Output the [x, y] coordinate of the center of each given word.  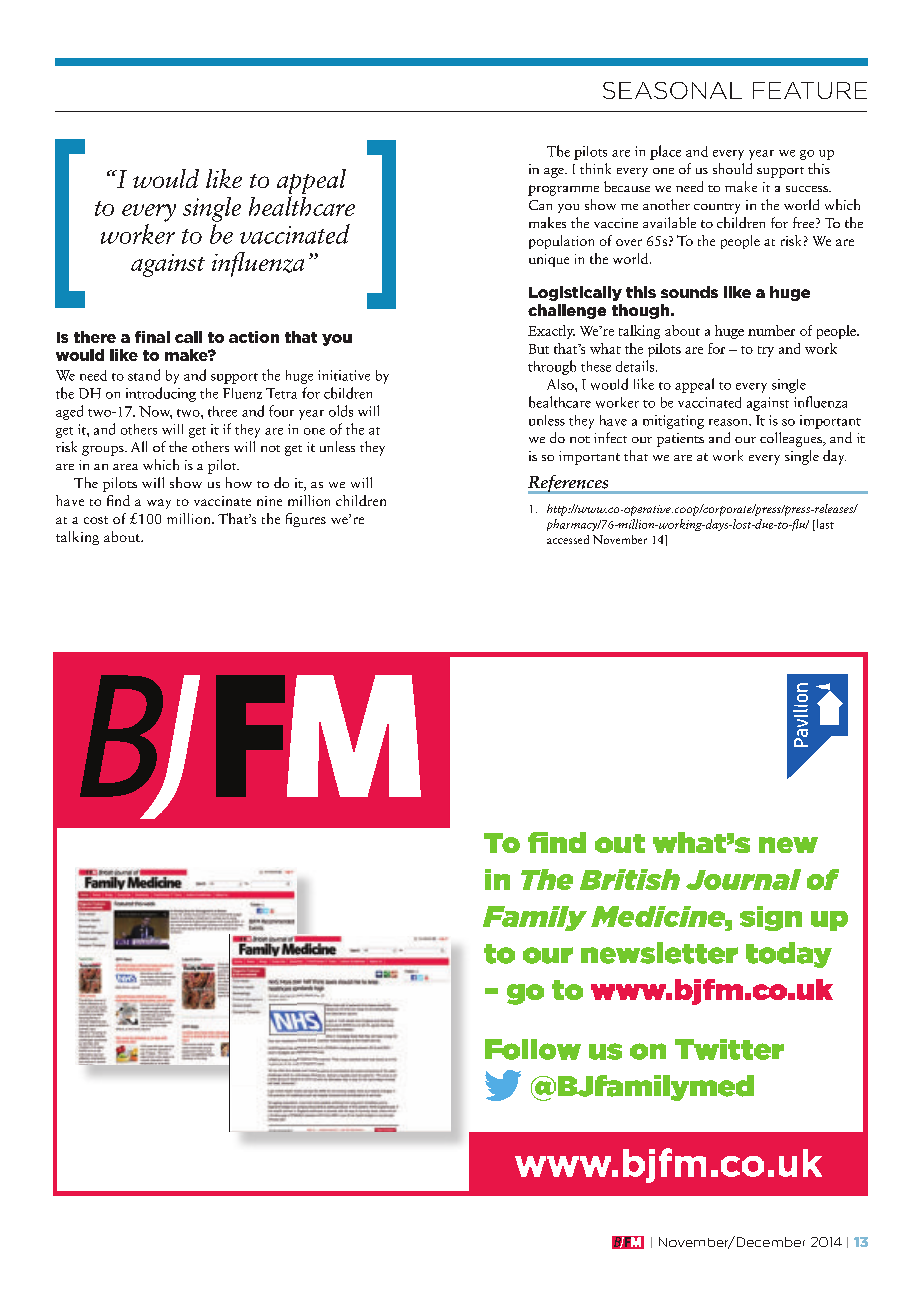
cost [96, 520]
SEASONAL [672, 90]
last [824, 525]
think [595, 168]
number [771, 330]
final [152, 337]
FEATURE [810, 90]
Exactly [551, 332]
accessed [568, 539]
